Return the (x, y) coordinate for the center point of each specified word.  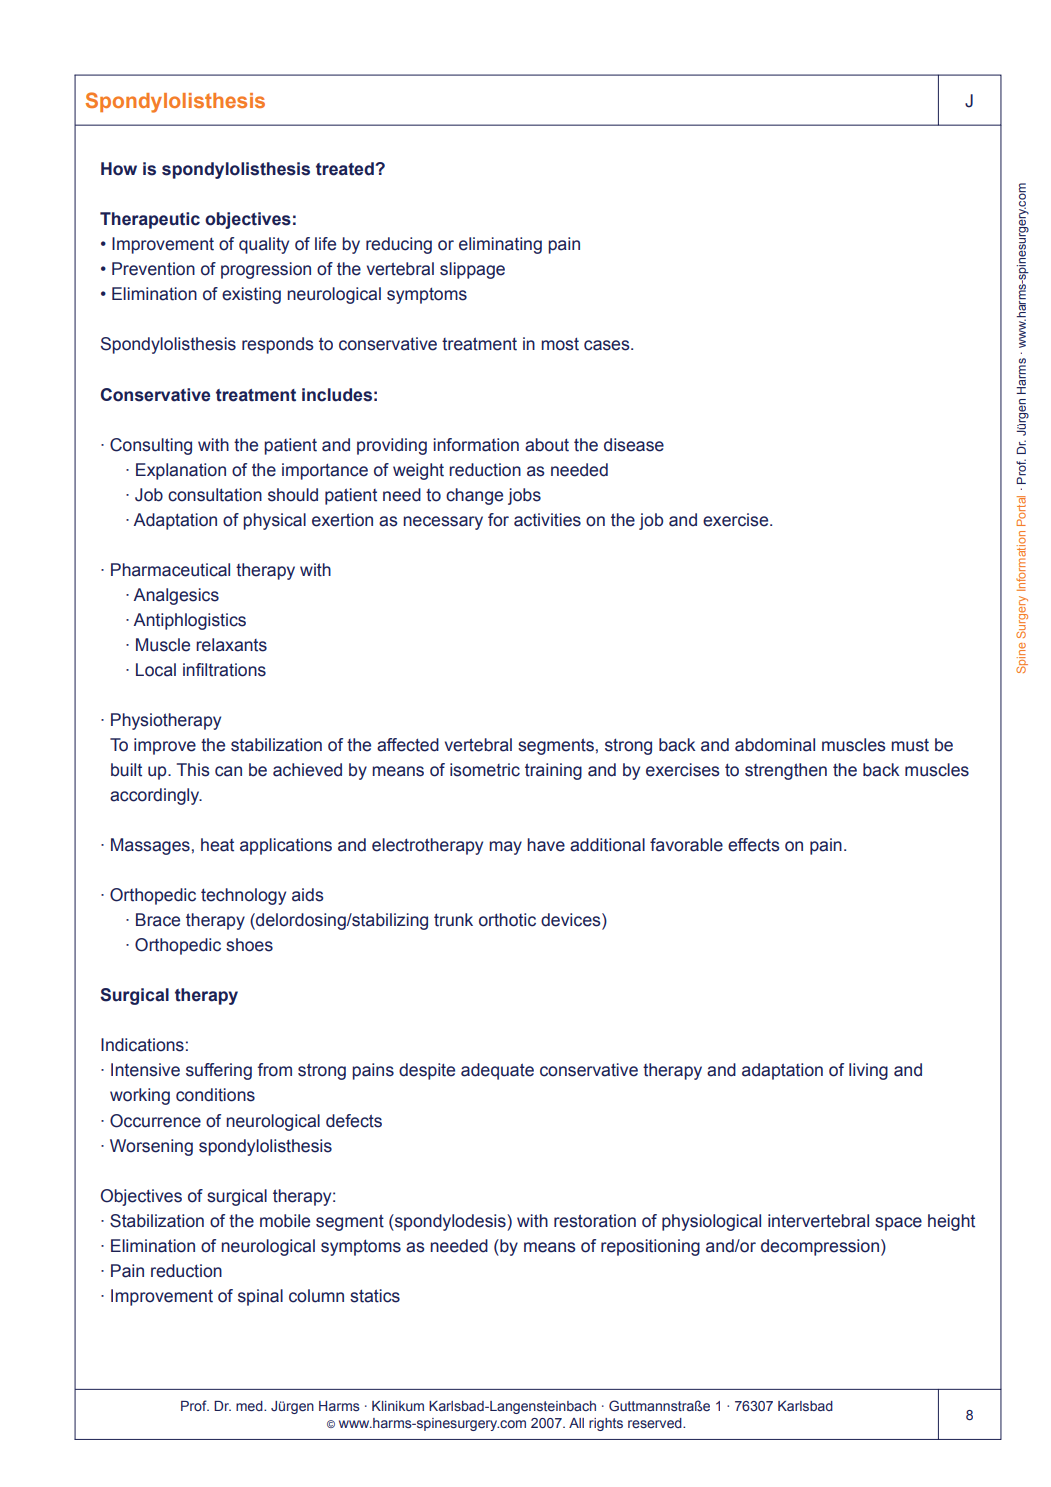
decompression (820, 1247)
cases (608, 345)
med (250, 1406)
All (576, 1423)
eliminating (500, 245)
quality (264, 245)
